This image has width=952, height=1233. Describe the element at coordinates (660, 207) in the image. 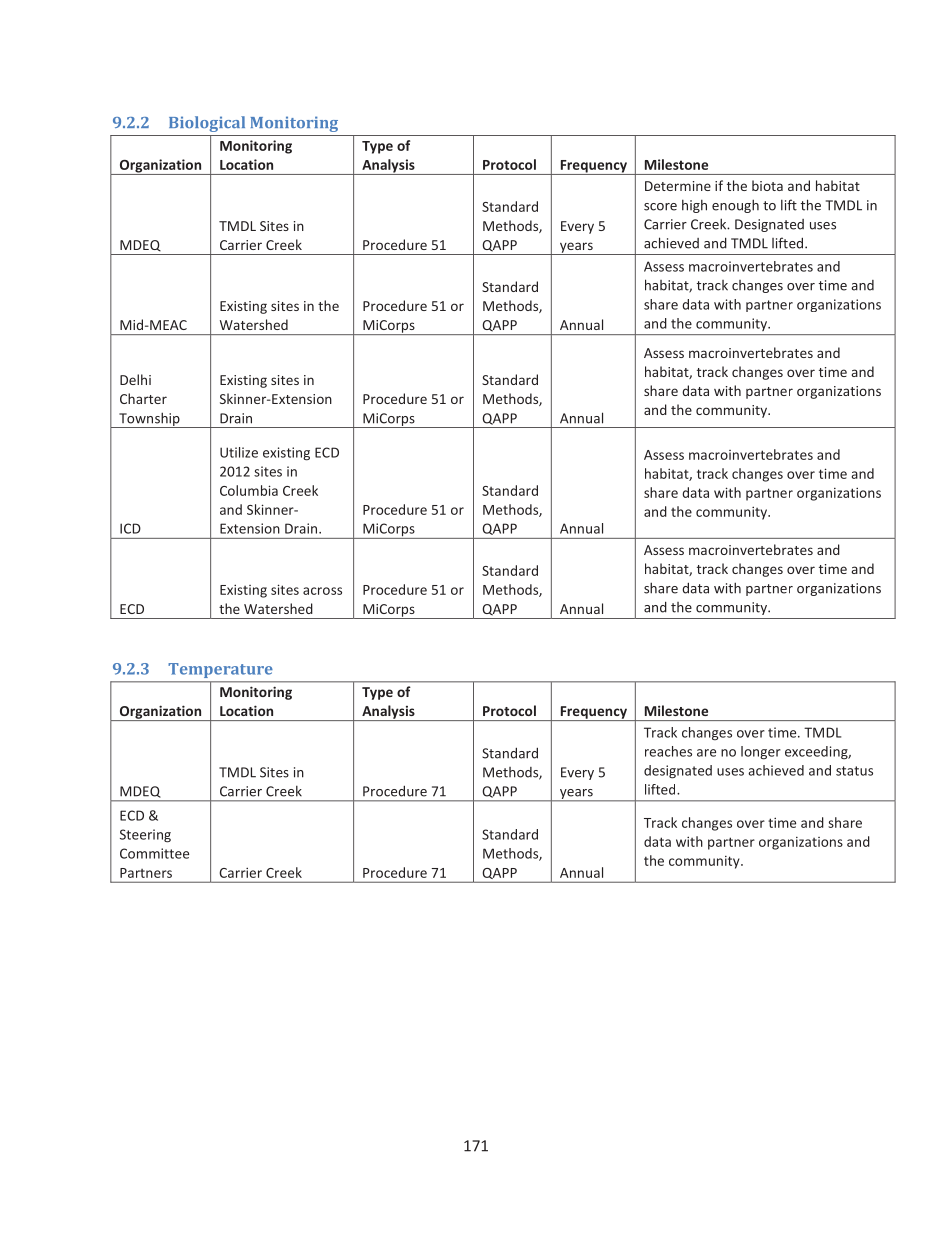

I see `score` at that location.
